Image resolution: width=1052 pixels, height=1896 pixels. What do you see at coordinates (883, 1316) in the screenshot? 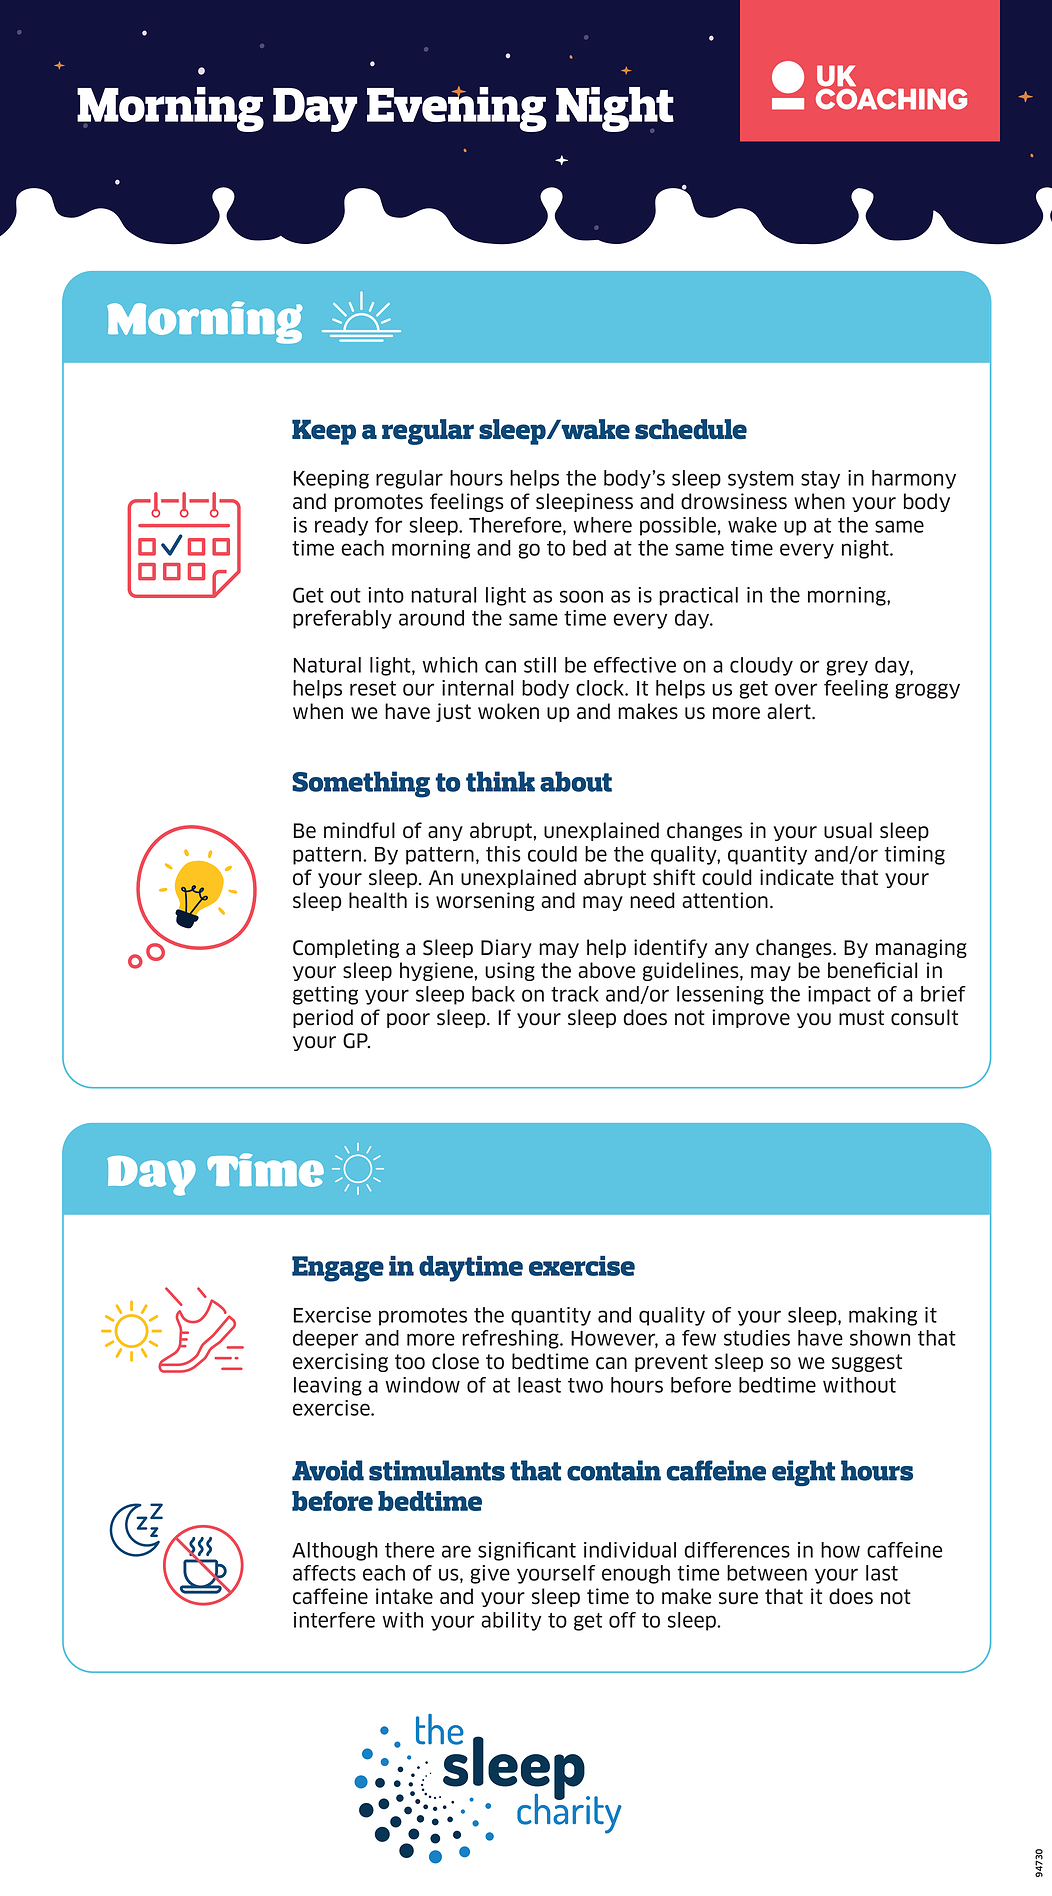
I see `making` at bounding box center [883, 1316].
